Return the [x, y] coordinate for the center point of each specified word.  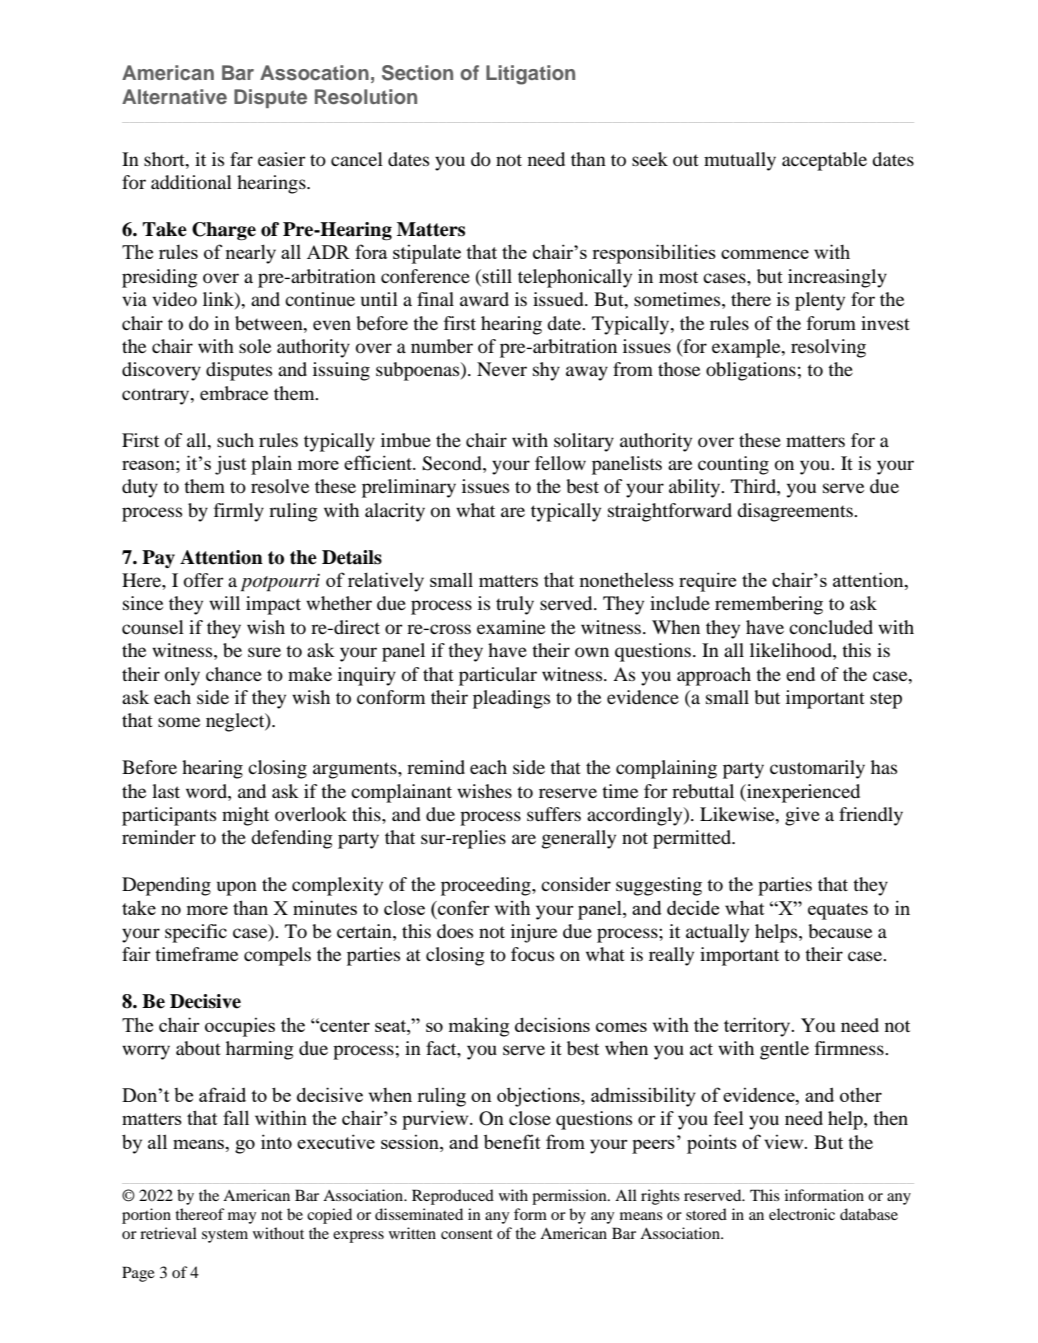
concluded [831, 627]
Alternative [174, 96]
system [225, 1236]
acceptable [824, 161]
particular [498, 676]
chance [234, 674]
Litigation [530, 75]
